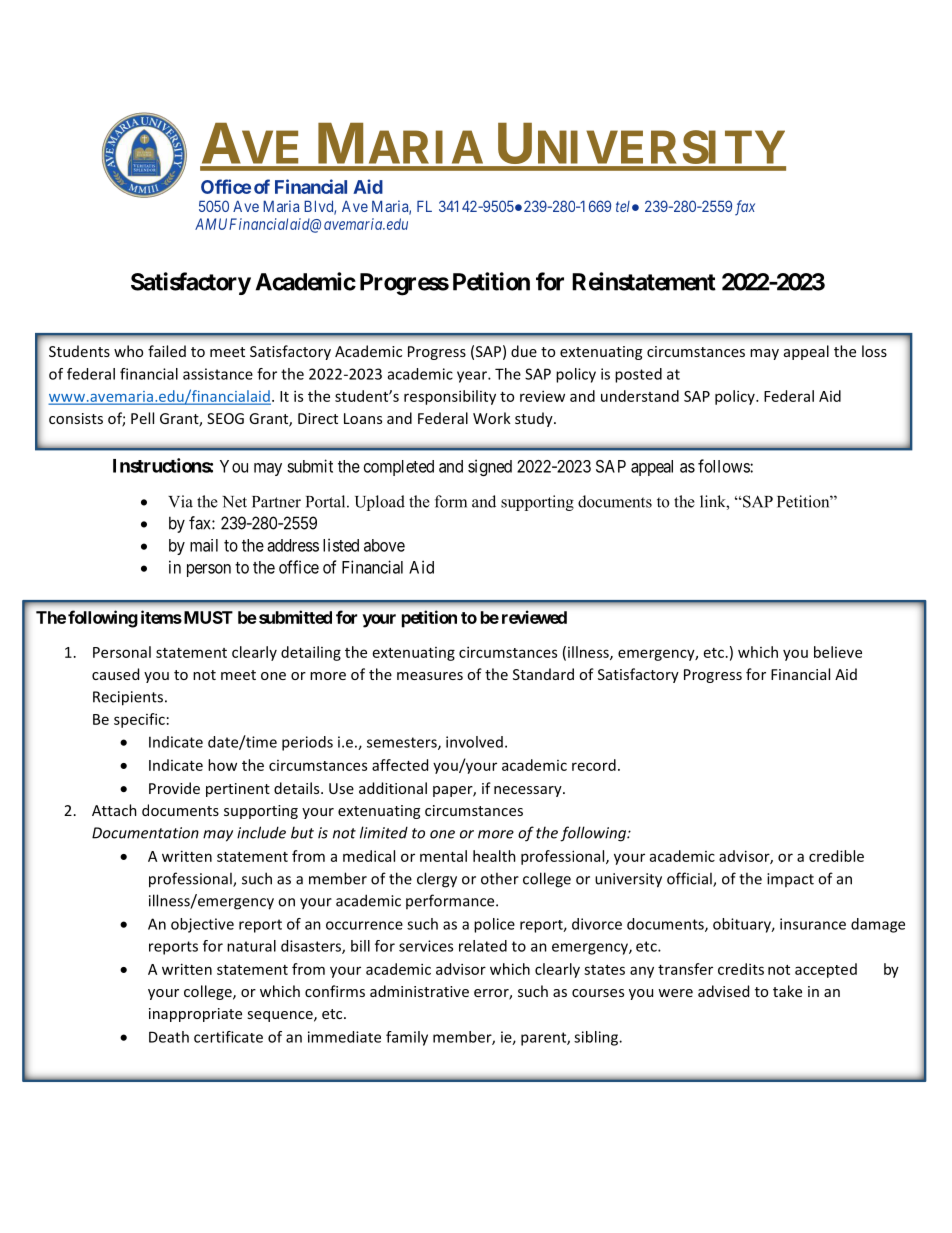 This screenshot has width=952, height=1233. I want to click on believe, so click(838, 652).
